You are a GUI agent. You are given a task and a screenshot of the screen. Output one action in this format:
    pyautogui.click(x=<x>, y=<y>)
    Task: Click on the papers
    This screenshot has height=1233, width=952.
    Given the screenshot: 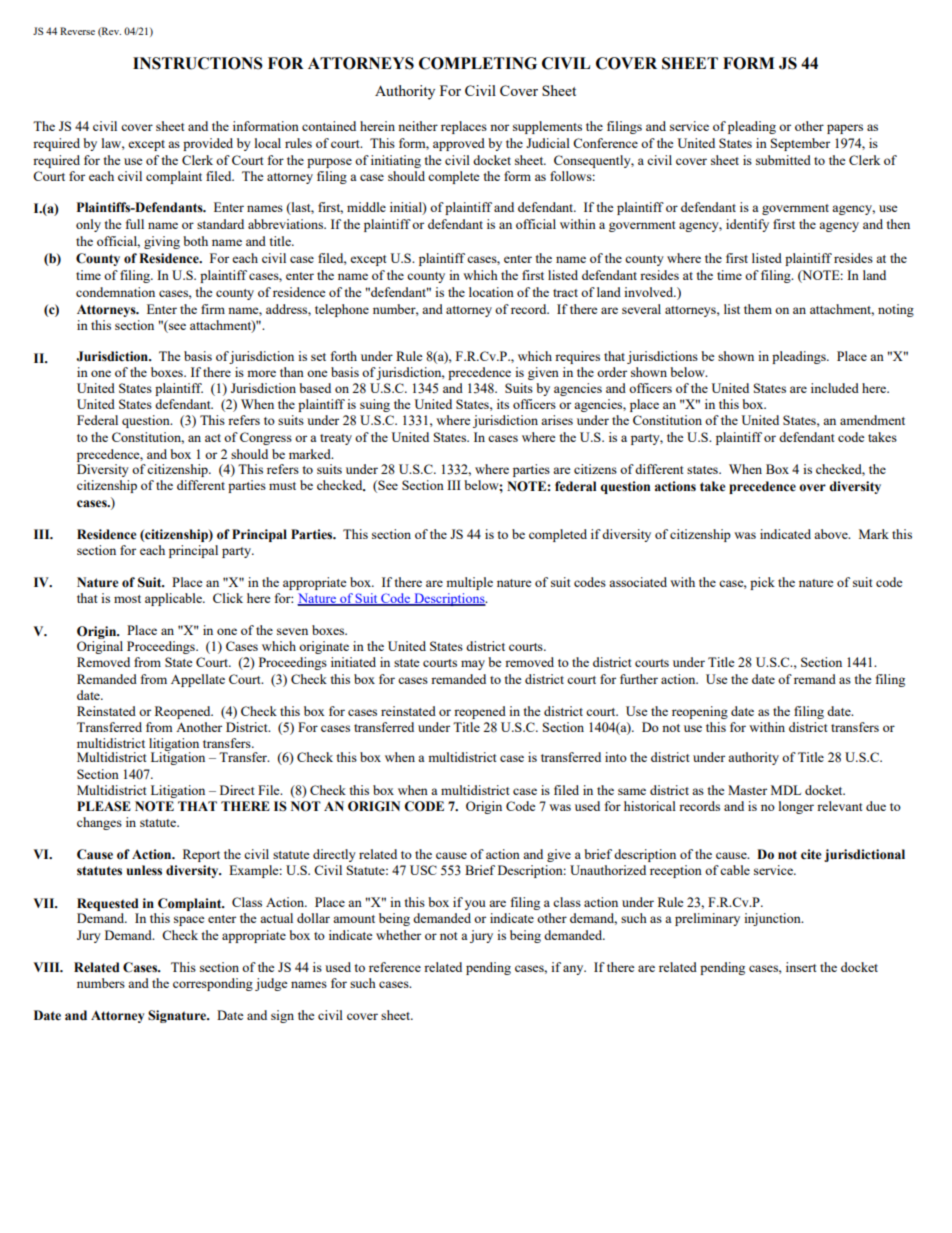 What is the action you would take?
    pyautogui.click(x=845, y=129)
